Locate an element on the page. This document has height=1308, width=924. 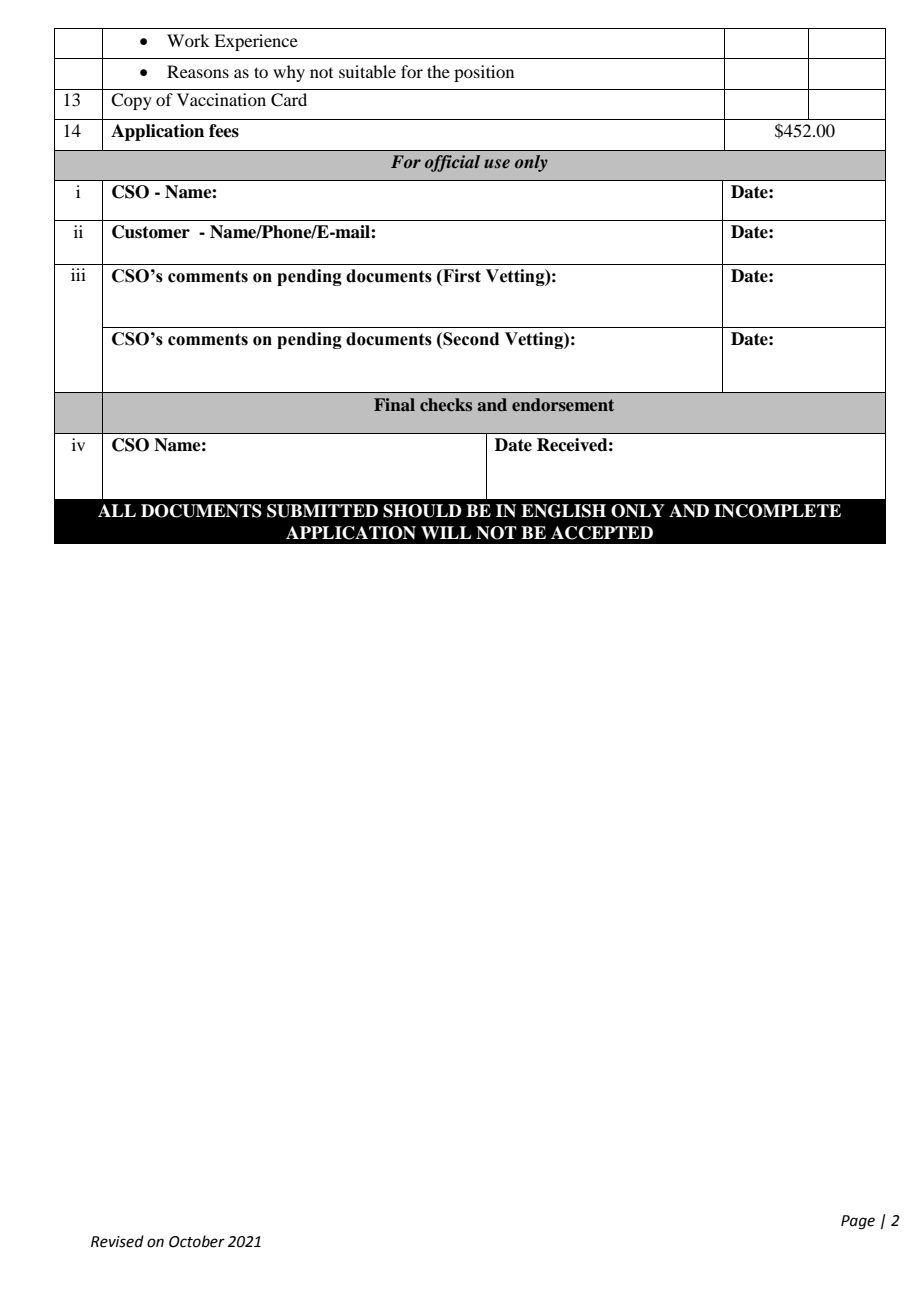
WILL is located at coordinates (446, 532).
